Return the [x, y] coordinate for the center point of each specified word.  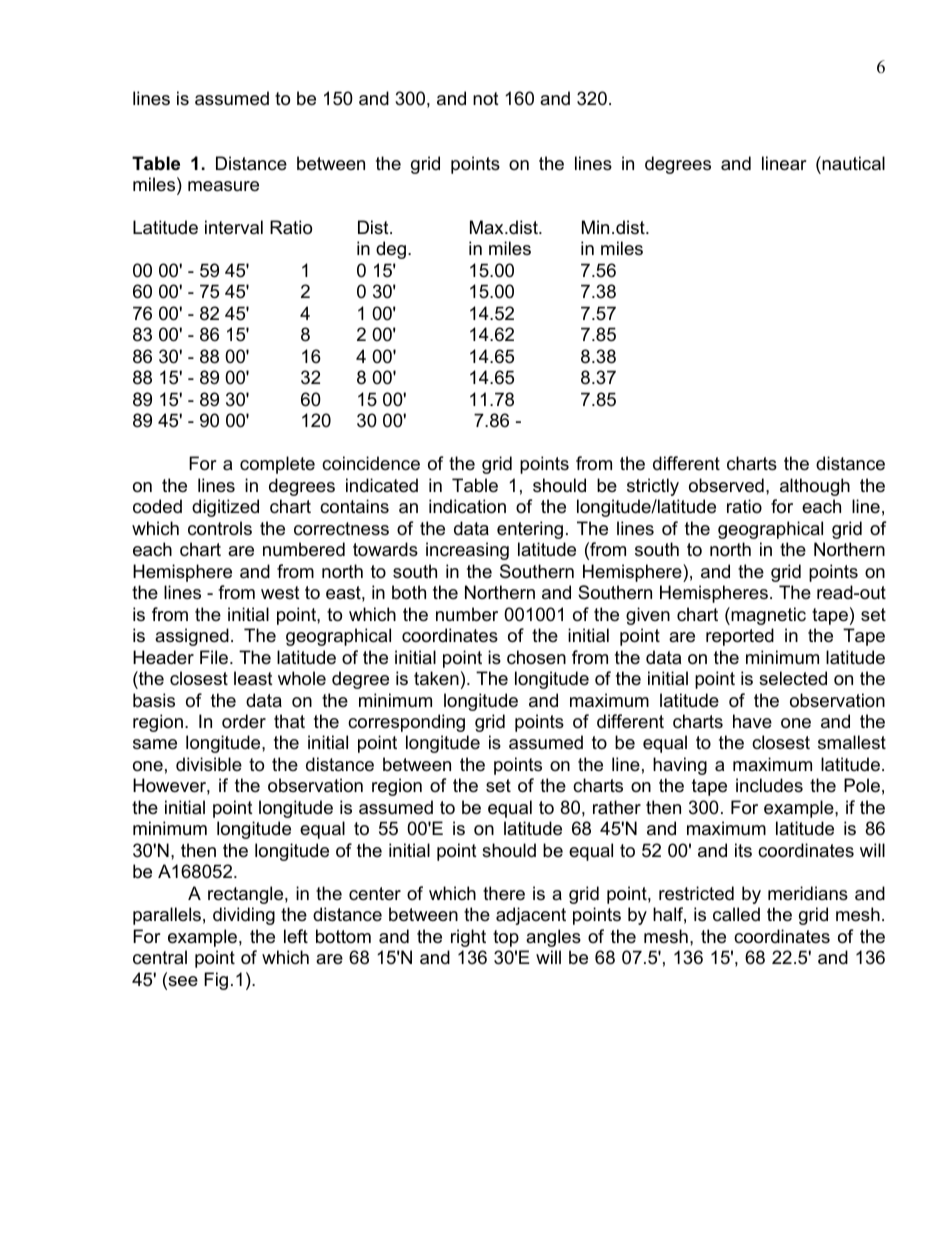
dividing [244, 916]
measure [223, 186]
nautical [852, 163]
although [815, 487]
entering [530, 530]
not [486, 98]
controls [220, 528]
